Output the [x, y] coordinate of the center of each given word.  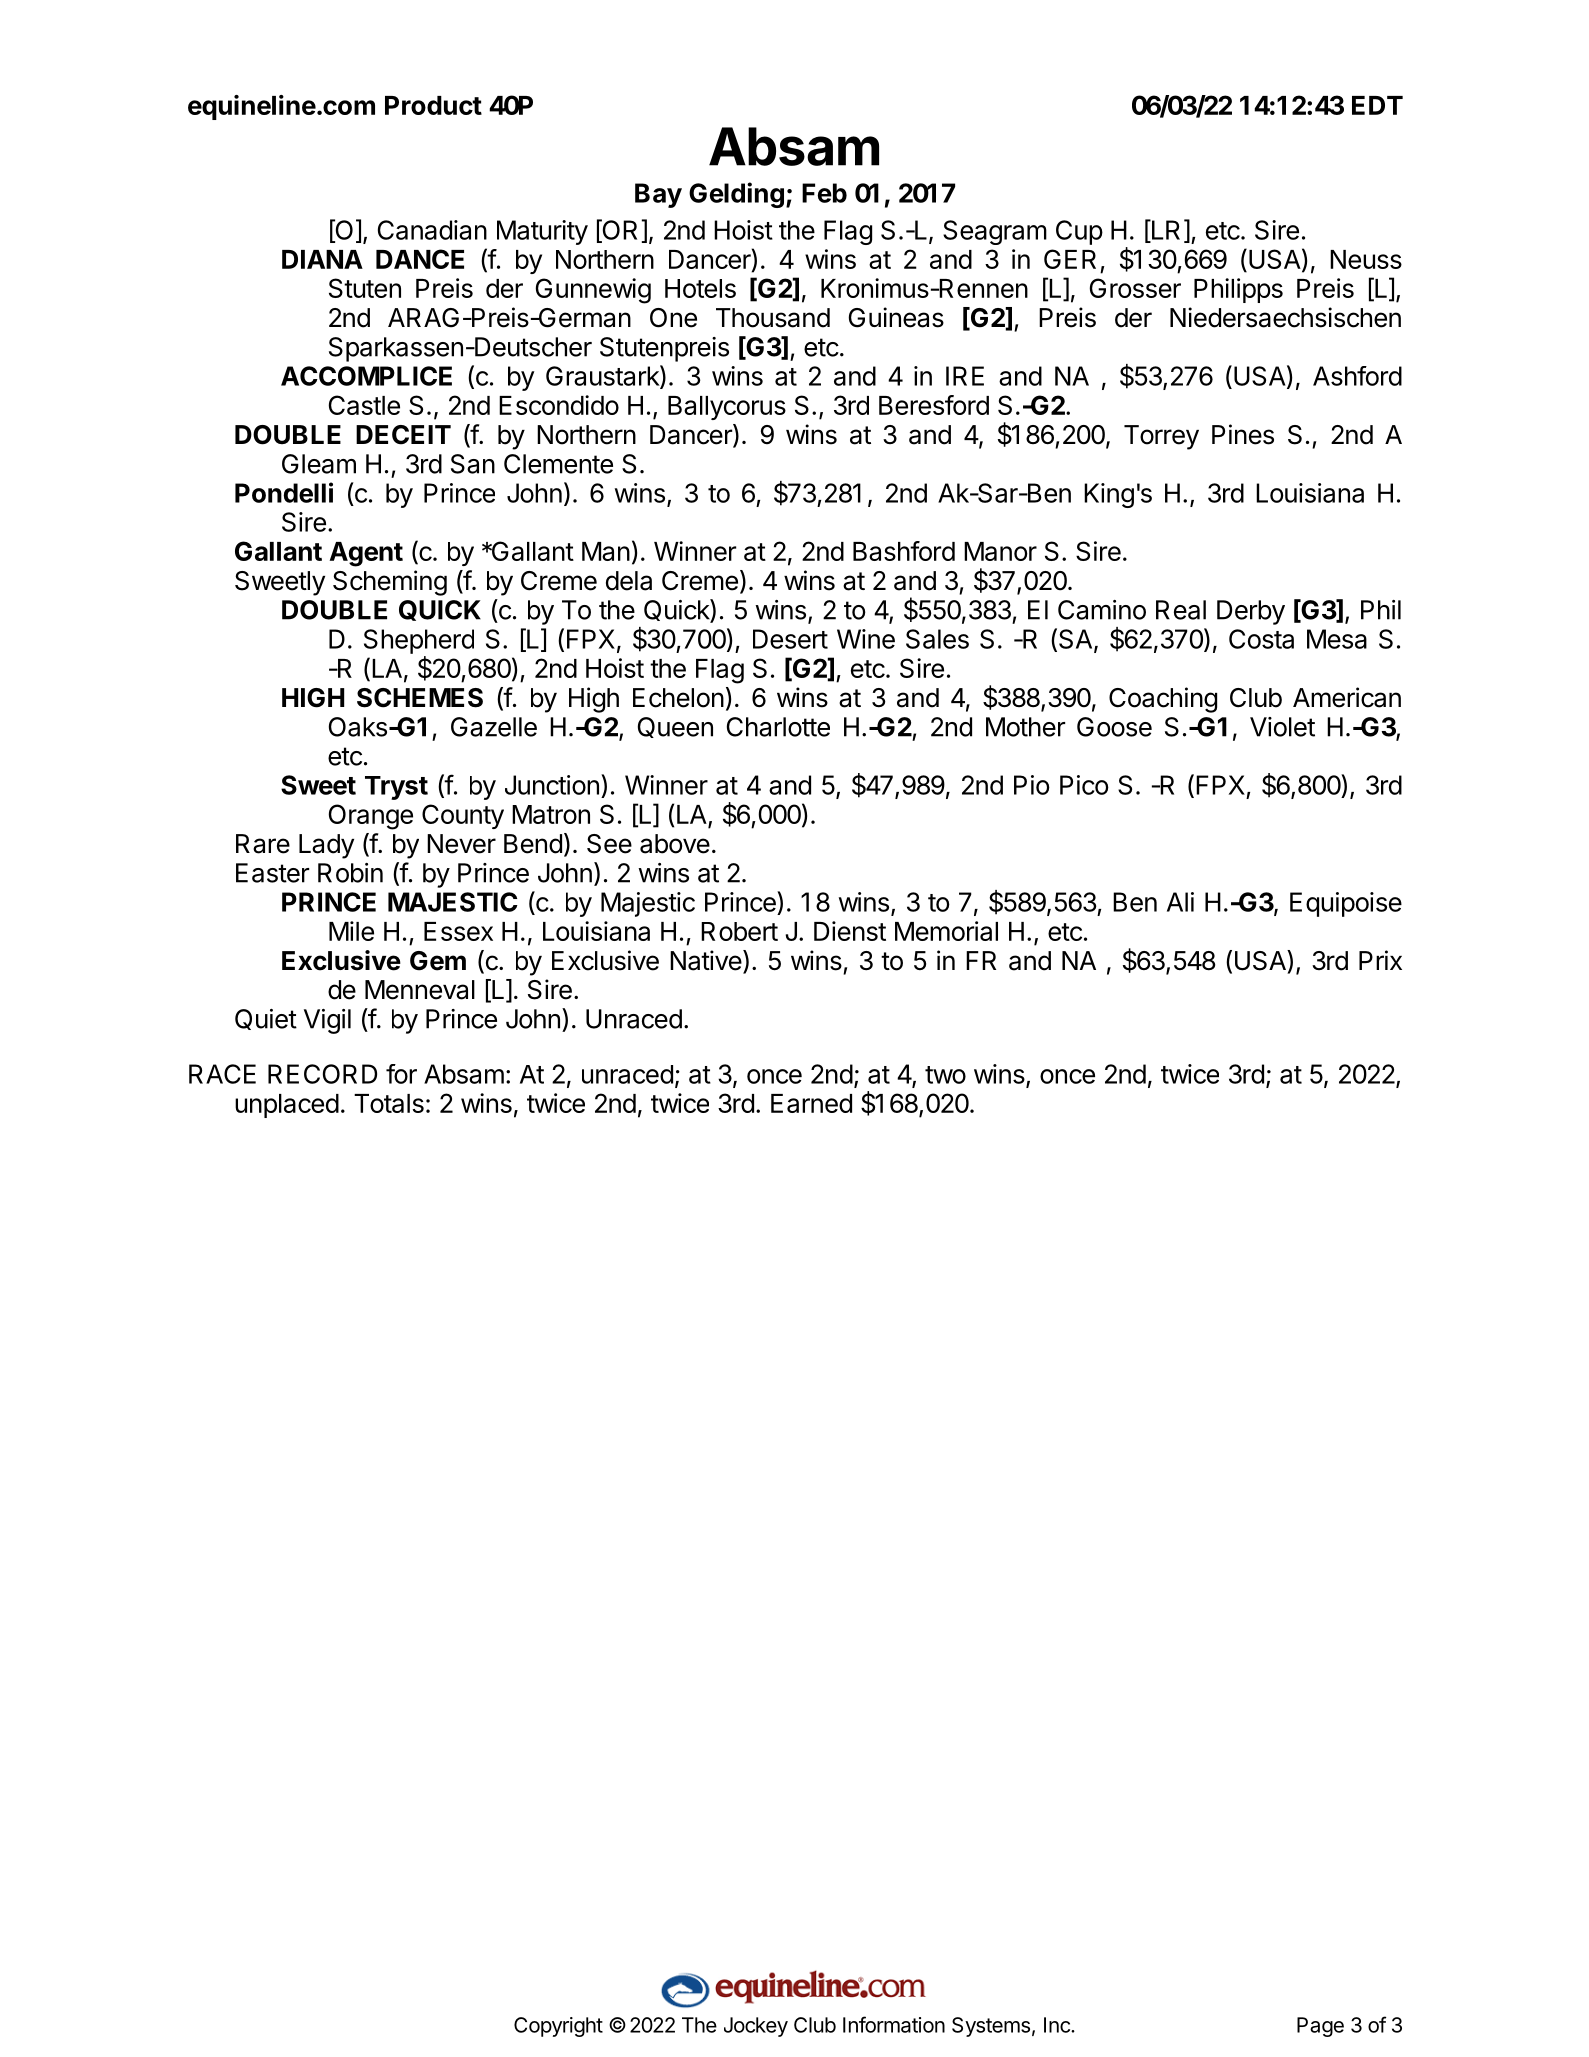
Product [433, 105]
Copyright [558, 2027]
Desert [790, 639]
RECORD [322, 1074]
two [945, 1075]
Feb [824, 193]
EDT [1377, 105]
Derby [1251, 612]
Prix [1380, 960]
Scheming [390, 583]
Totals [389, 1103]
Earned [811, 1103]
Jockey [756, 2027]
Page [1320, 2027]
